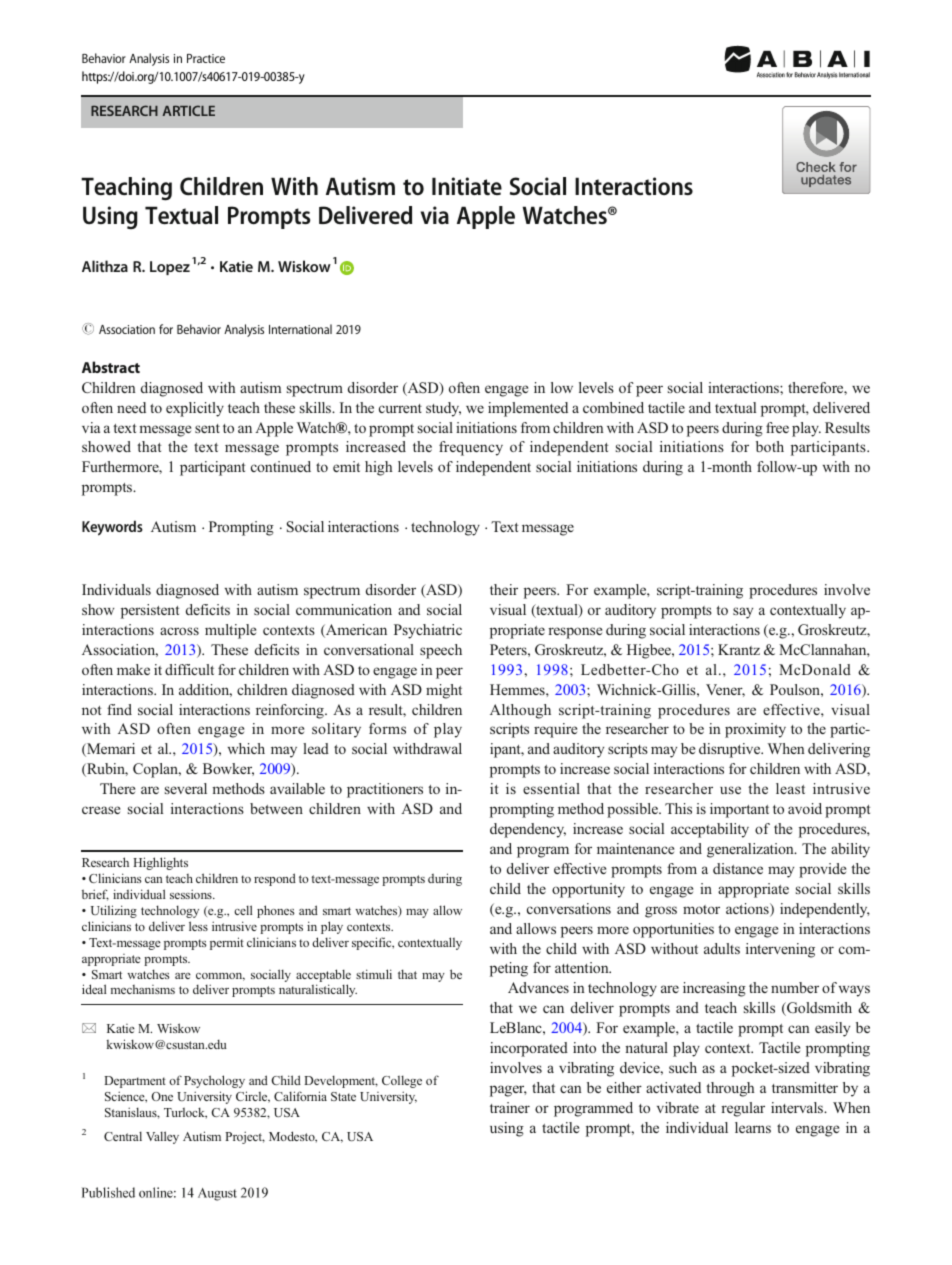 This screenshot has width=952, height=1265. Describe the element at coordinates (467, 186) in the screenshot. I see `Initiate` at that location.
